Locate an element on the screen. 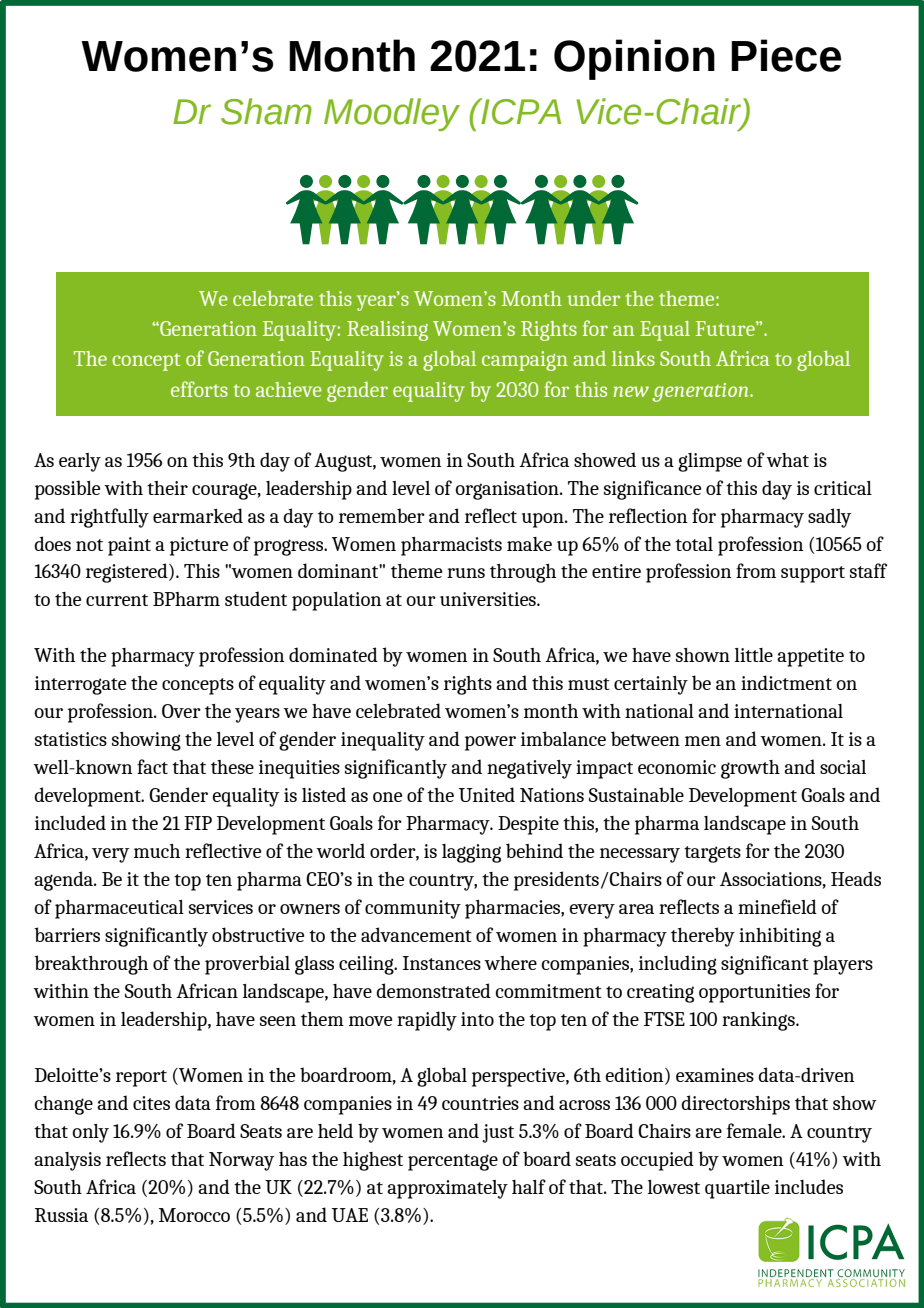  Morocco is located at coordinates (194, 1215).
